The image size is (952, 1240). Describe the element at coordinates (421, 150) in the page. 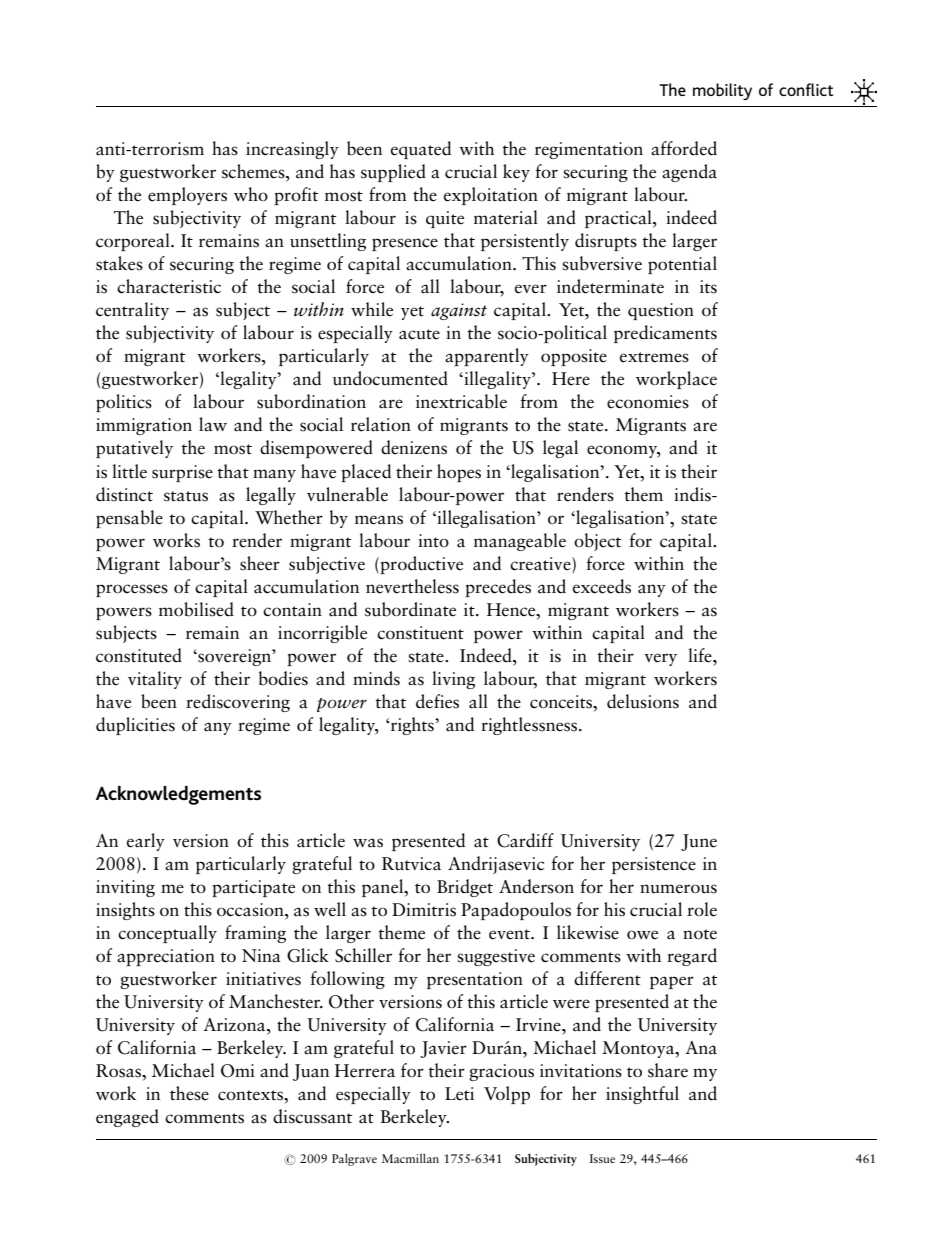

I see `equated` at that location.
